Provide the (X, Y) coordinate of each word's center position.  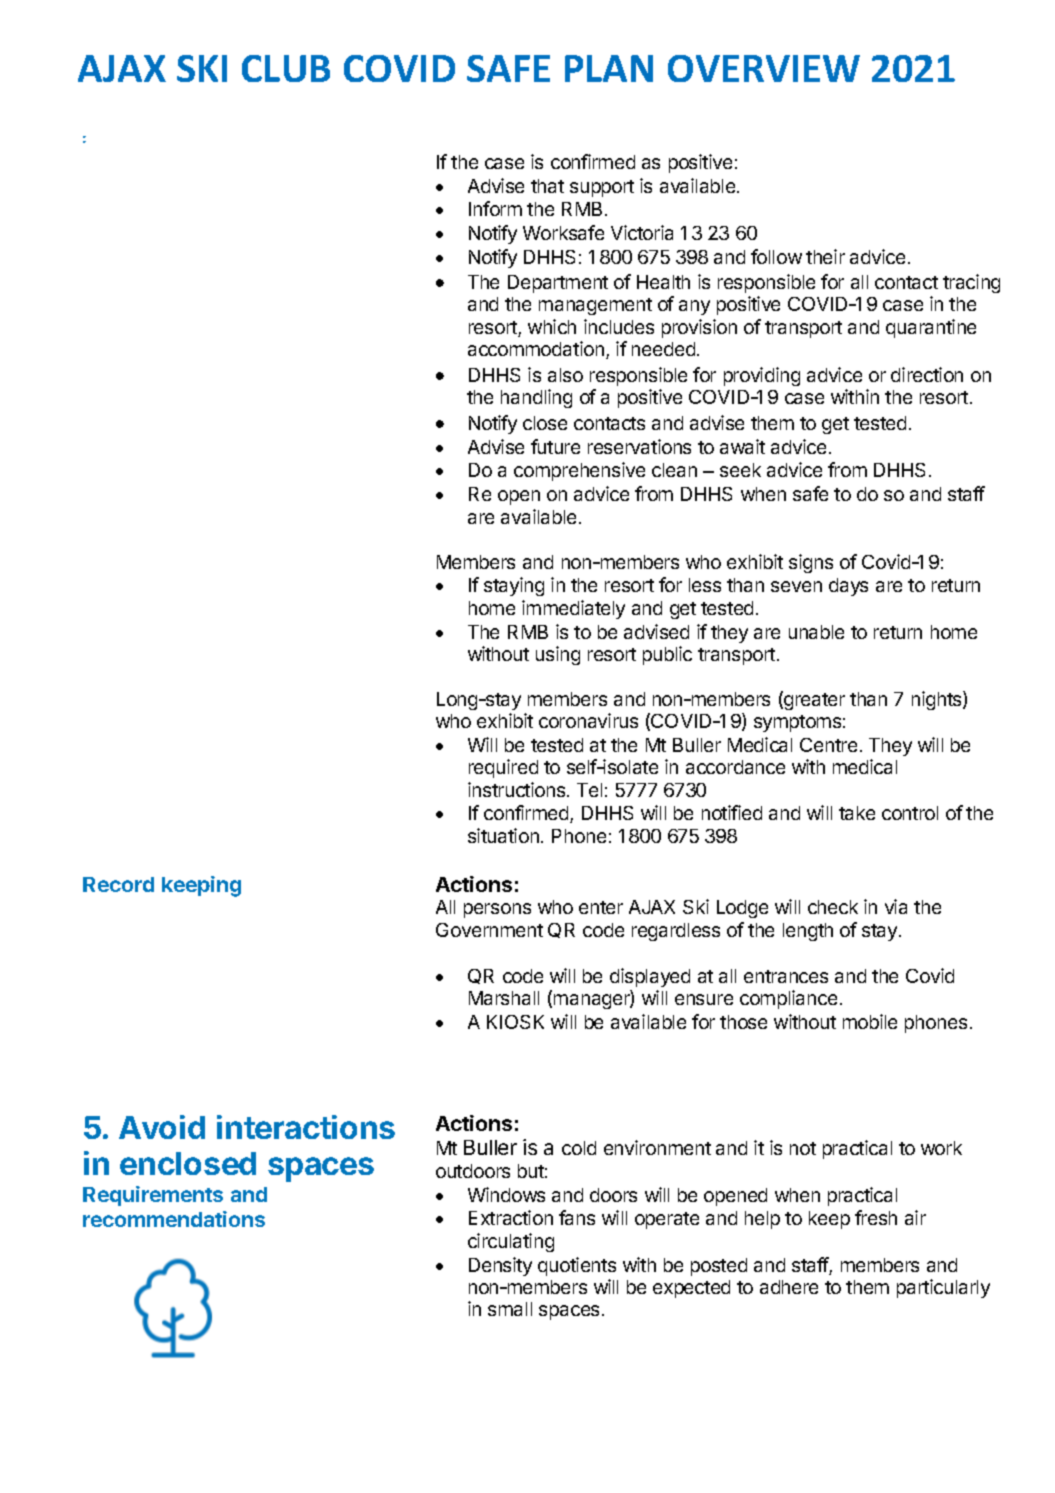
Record (118, 884)
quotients (577, 1266)
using (558, 655)
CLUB (286, 68)
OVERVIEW (764, 68)
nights (938, 700)
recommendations (174, 1219)
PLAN (609, 68)
